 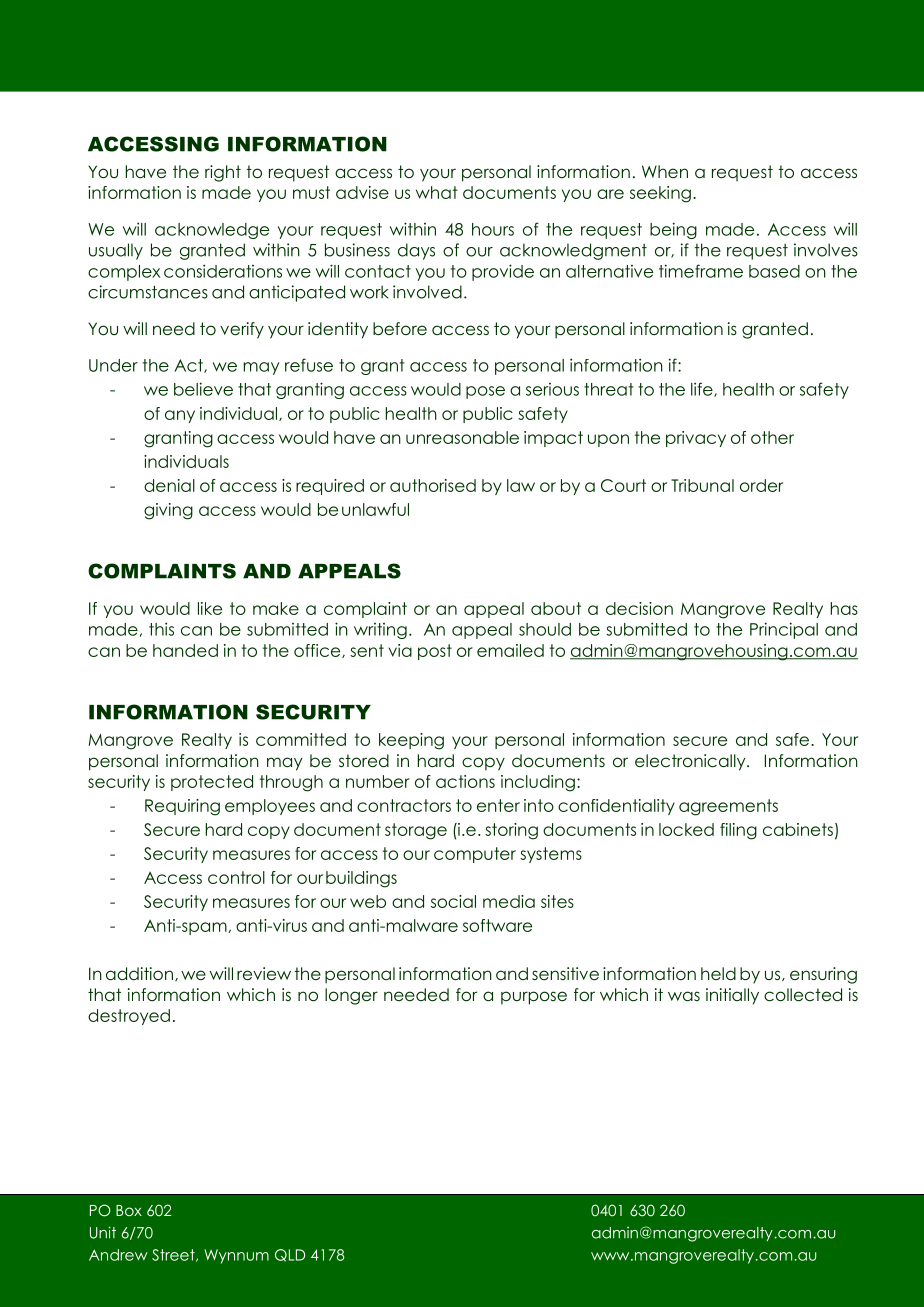 I want to click on acknowledge, so click(x=212, y=231).
